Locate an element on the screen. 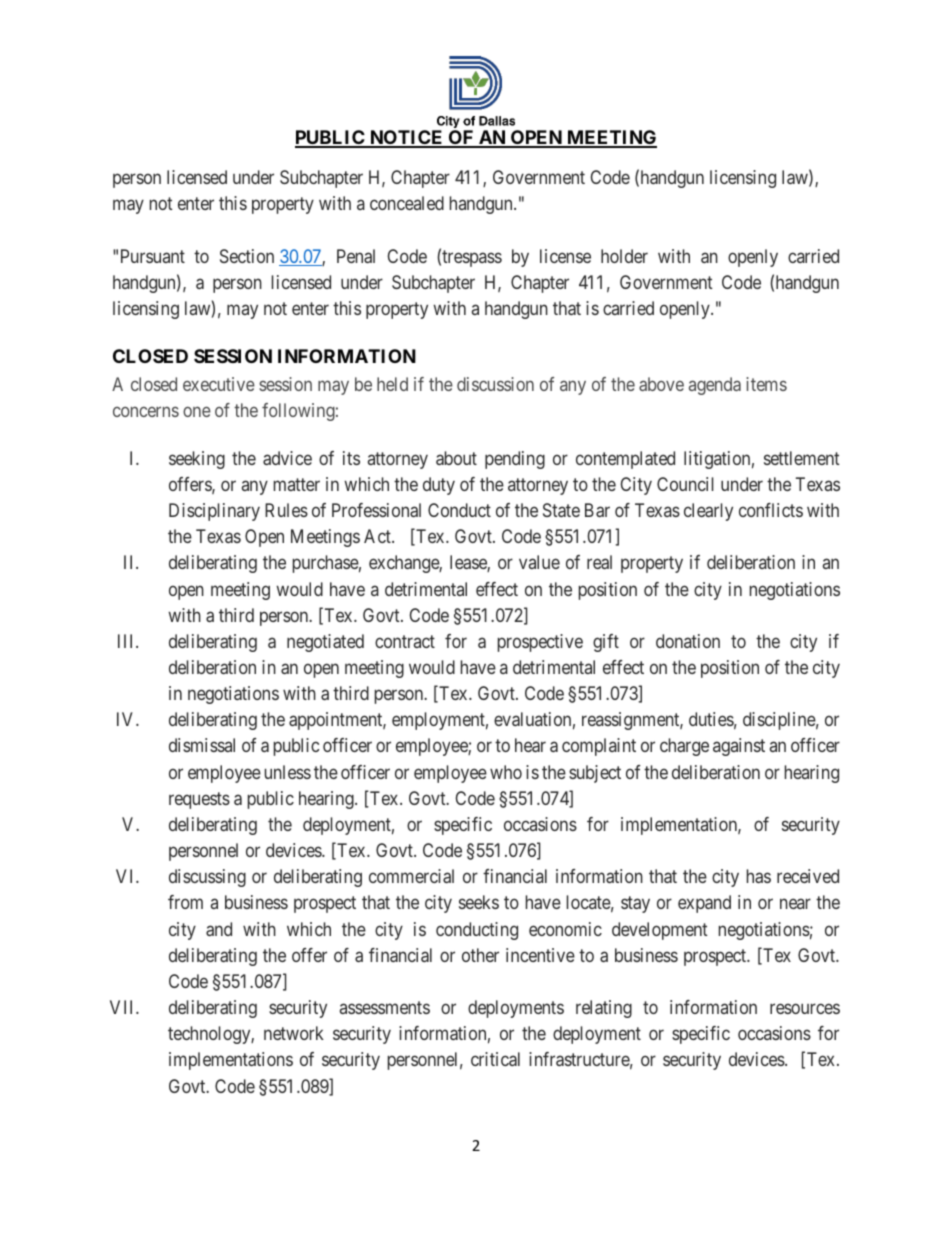 Image resolution: width=952 pixels, height=1233 pixels. critical is located at coordinates (495, 1059).
